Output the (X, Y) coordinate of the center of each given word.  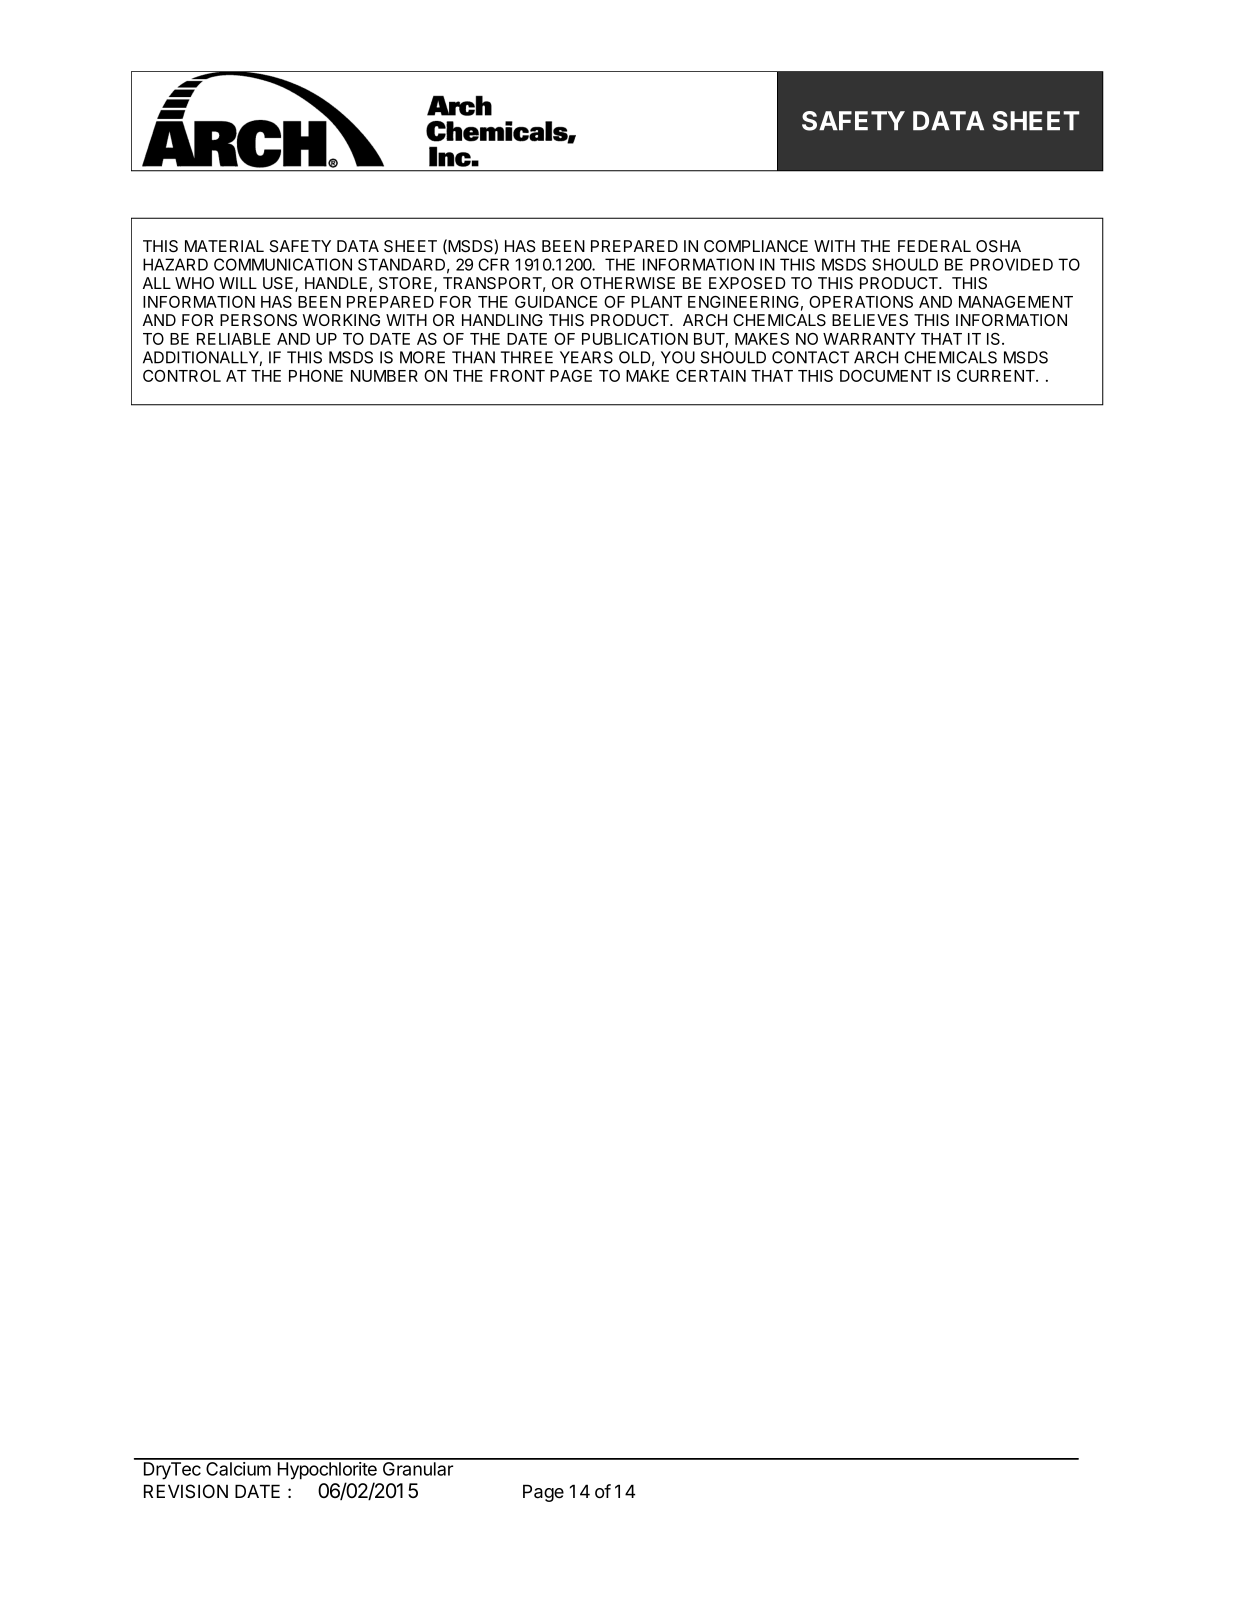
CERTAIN (711, 376)
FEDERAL (934, 246)
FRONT (517, 376)
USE (279, 284)
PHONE (316, 376)
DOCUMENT (886, 376)
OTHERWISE (627, 283)
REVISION (186, 1491)
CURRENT (997, 376)
